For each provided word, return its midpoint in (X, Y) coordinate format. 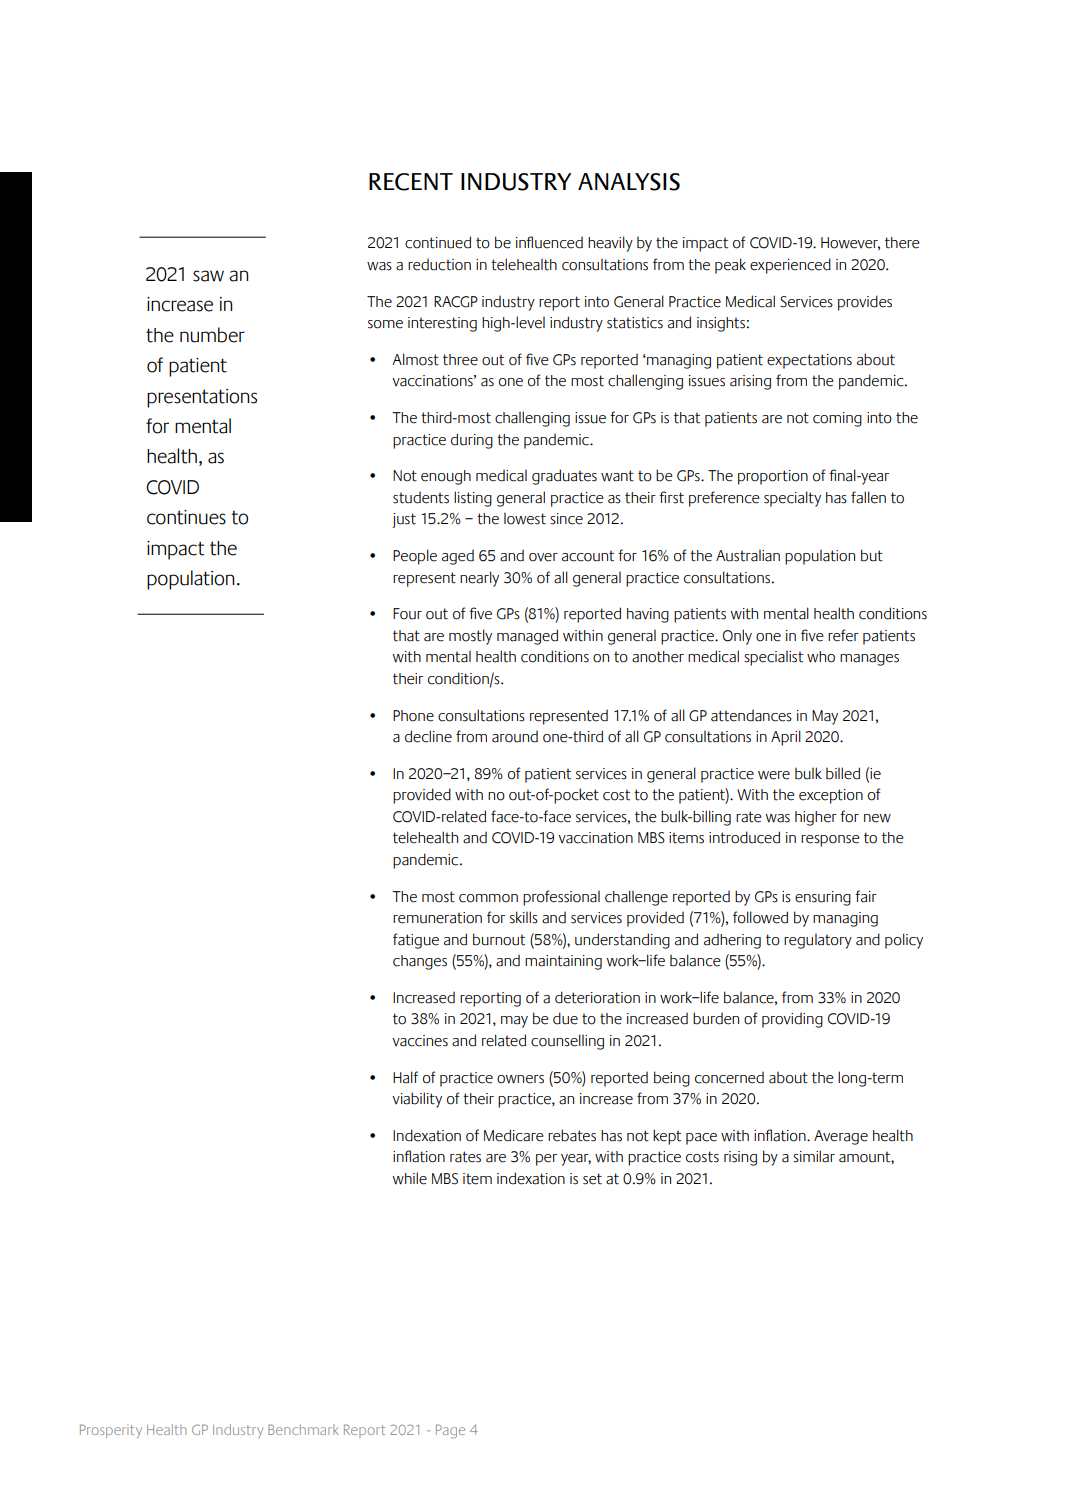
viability (417, 1100)
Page (450, 1431)
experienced (790, 266)
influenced (549, 242)
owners (520, 1079)
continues (186, 517)
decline (428, 736)
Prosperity (111, 1431)
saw (208, 276)
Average (841, 1137)
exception (831, 796)
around (515, 737)
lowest (525, 518)
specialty (792, 499)
